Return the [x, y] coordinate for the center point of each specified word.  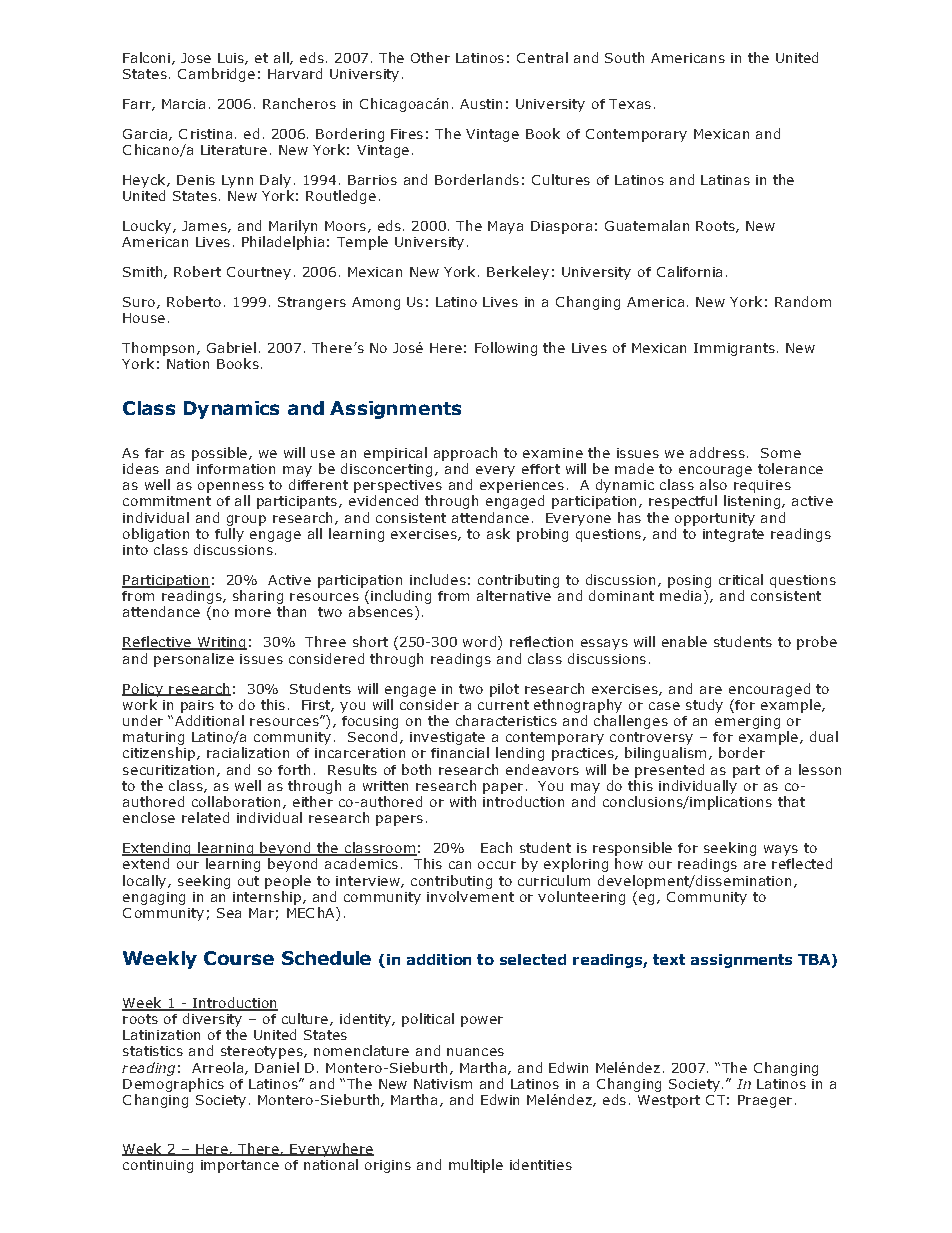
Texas [630, 104]
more [253, 613]
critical [741, 579]
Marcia [183, 104]
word [479, 641]
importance [240, 1166]
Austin [481, 104]
